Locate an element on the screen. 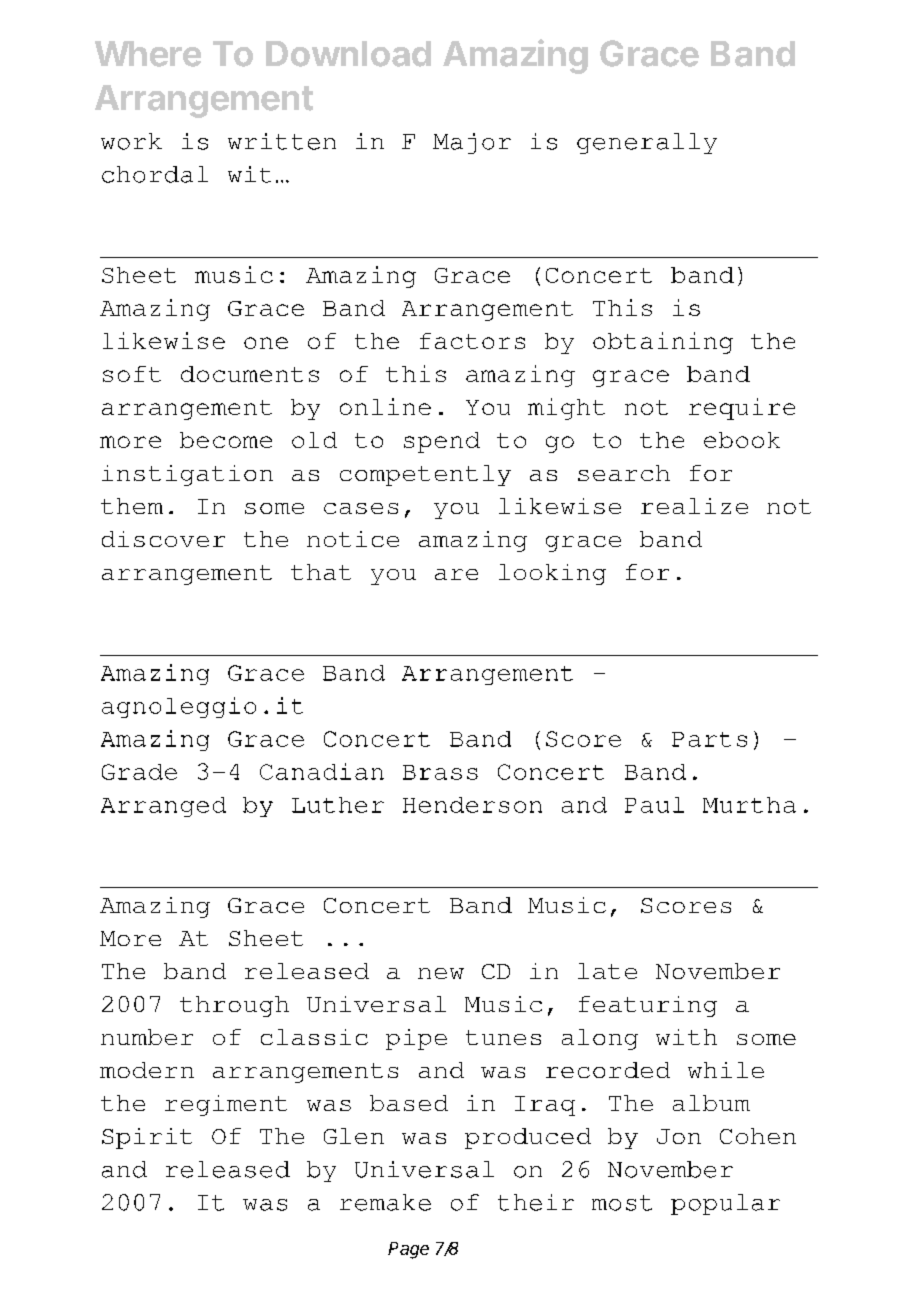 This screenshot has height=1311, width=924. are is located at coordinates (456, 574).
